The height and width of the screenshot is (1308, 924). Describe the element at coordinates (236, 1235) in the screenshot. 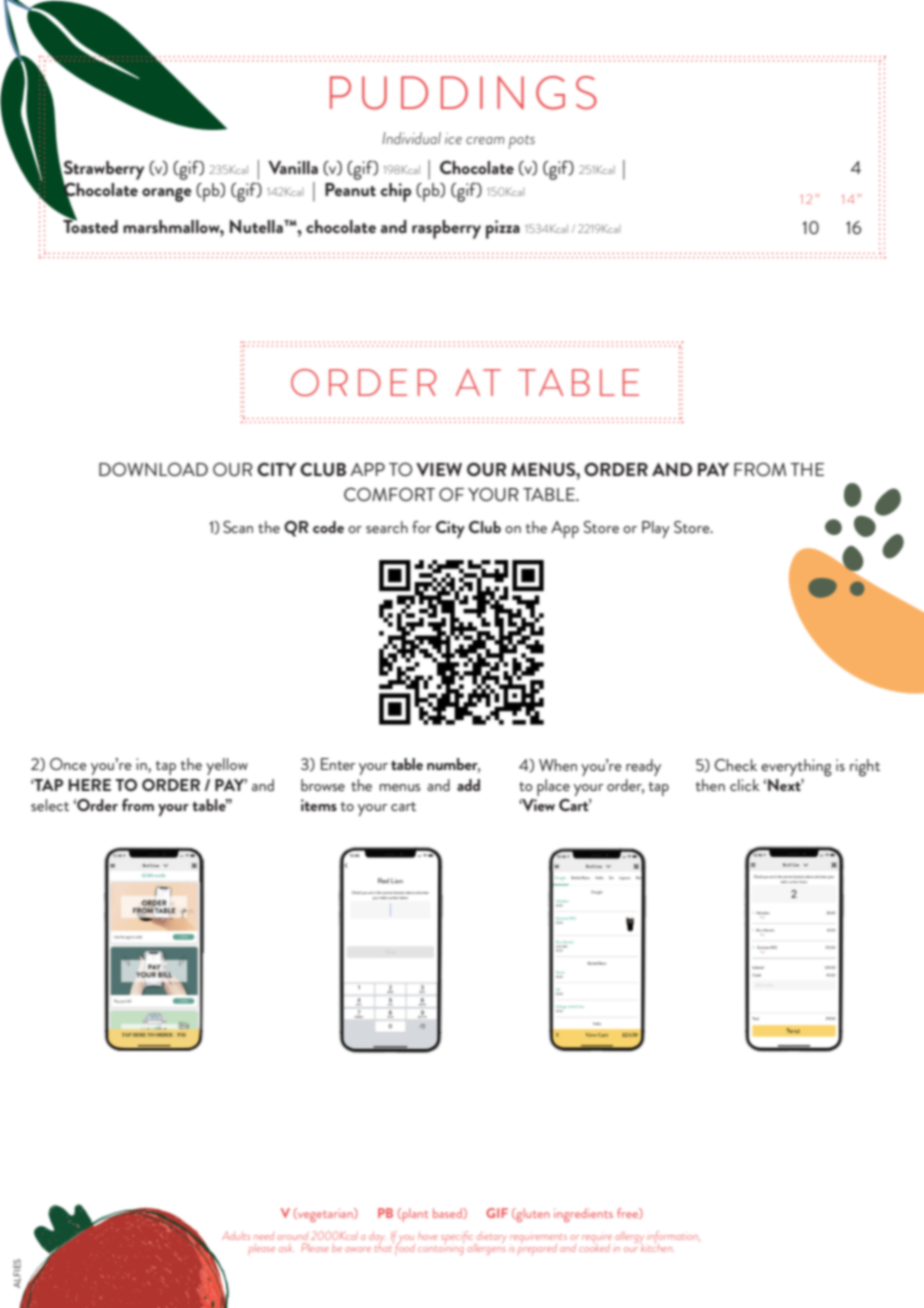

I see `Adults` at that location.
